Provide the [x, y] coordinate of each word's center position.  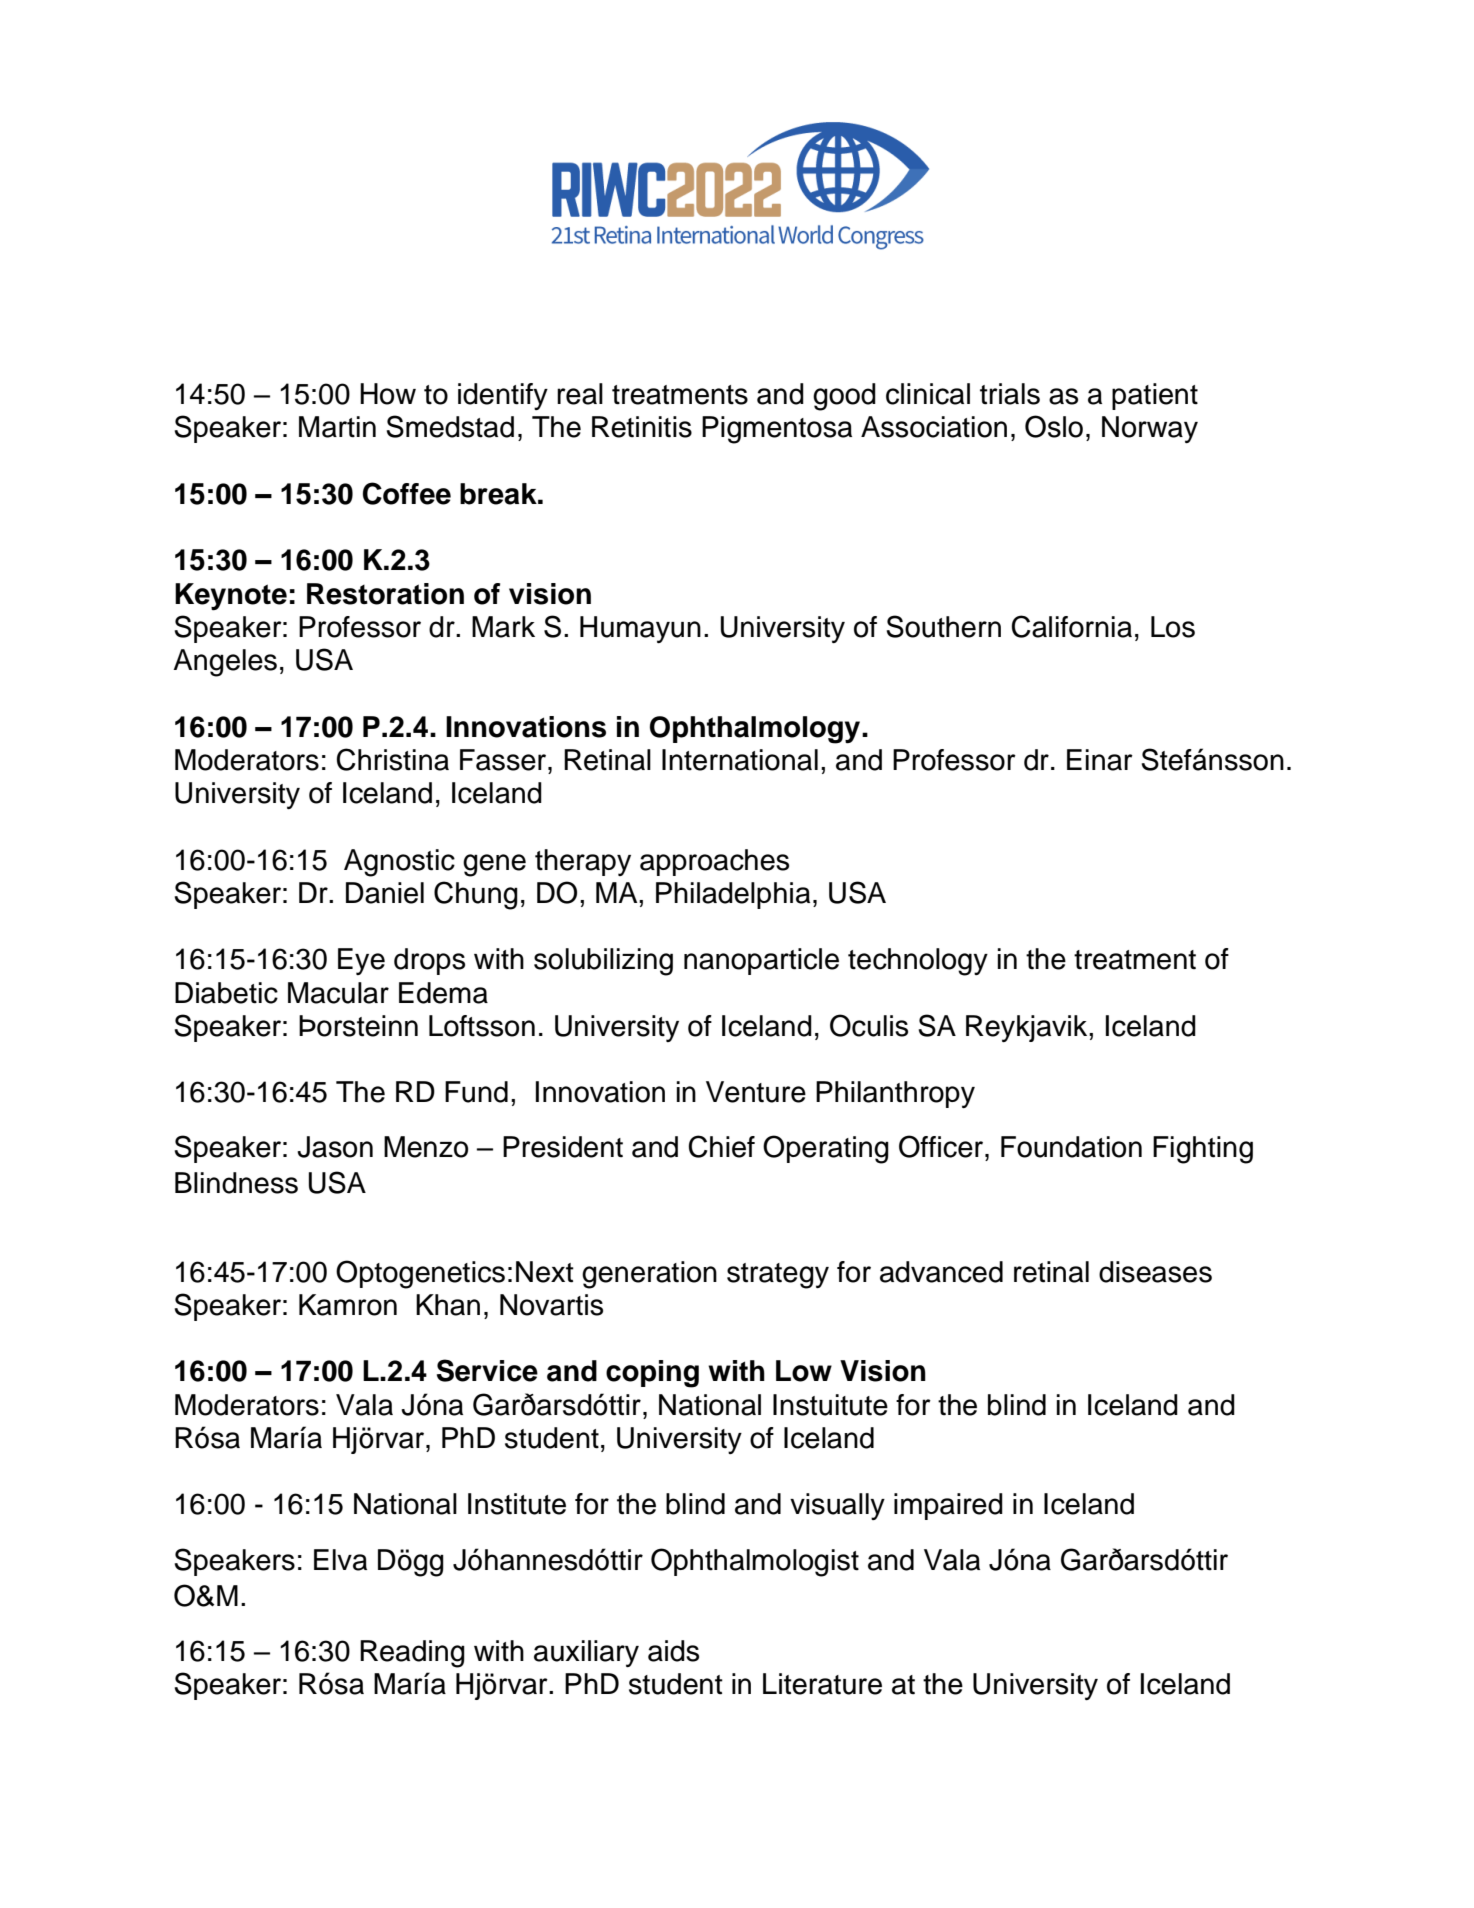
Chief [722, 1146]
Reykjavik [1028, 1028]
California [1072, 626]
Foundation [1071, 1147]
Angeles [225, 663]
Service [487, 1370]
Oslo [1054, 426]
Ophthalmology [756, 730]
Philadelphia [733, 895]
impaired [948, 1506]
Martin [337, 427]
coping [652, 1374]
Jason [335, 1147]
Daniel [385, 893]
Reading [412, 1654]
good [844, 397]
